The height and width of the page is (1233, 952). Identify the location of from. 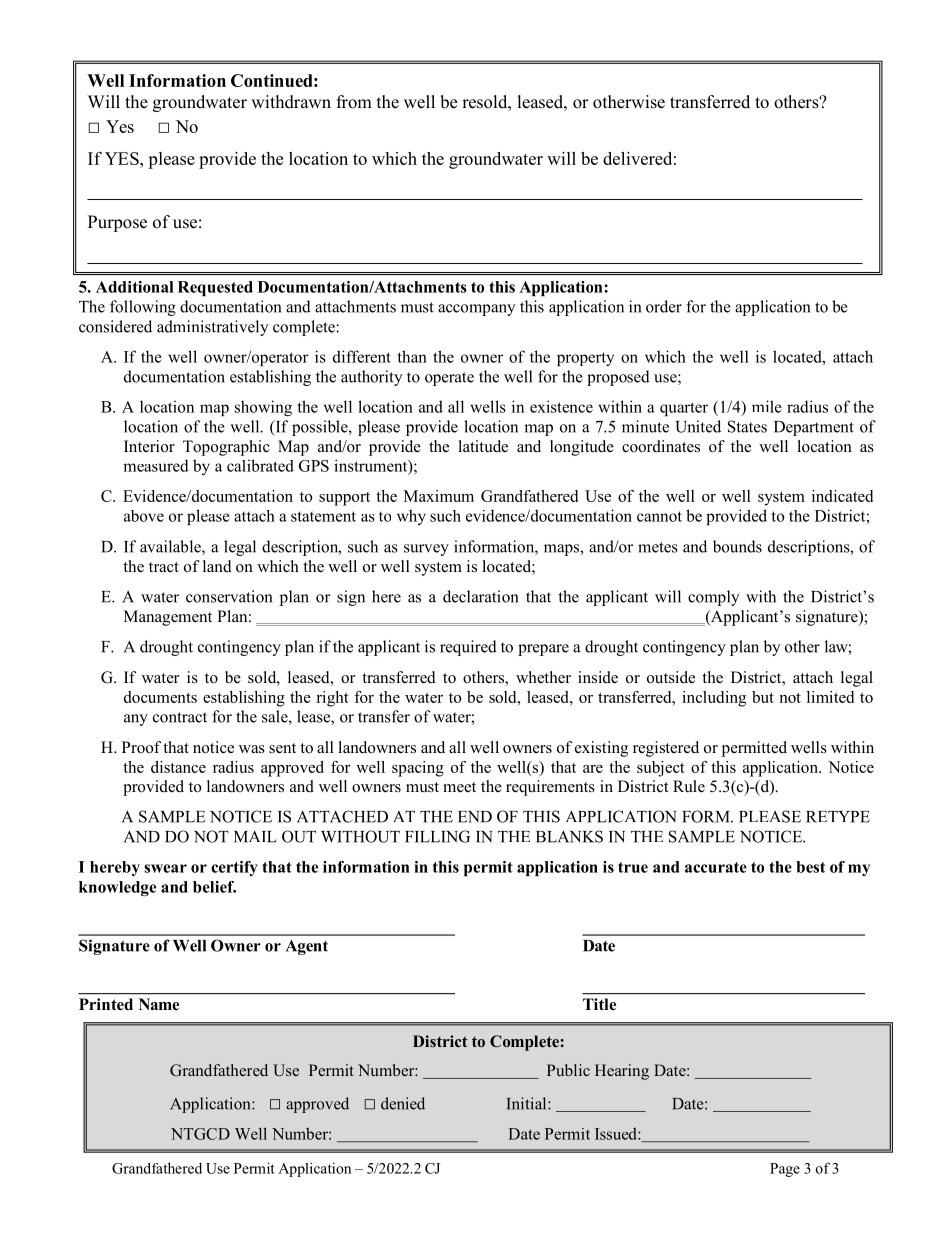
(354, 102).
